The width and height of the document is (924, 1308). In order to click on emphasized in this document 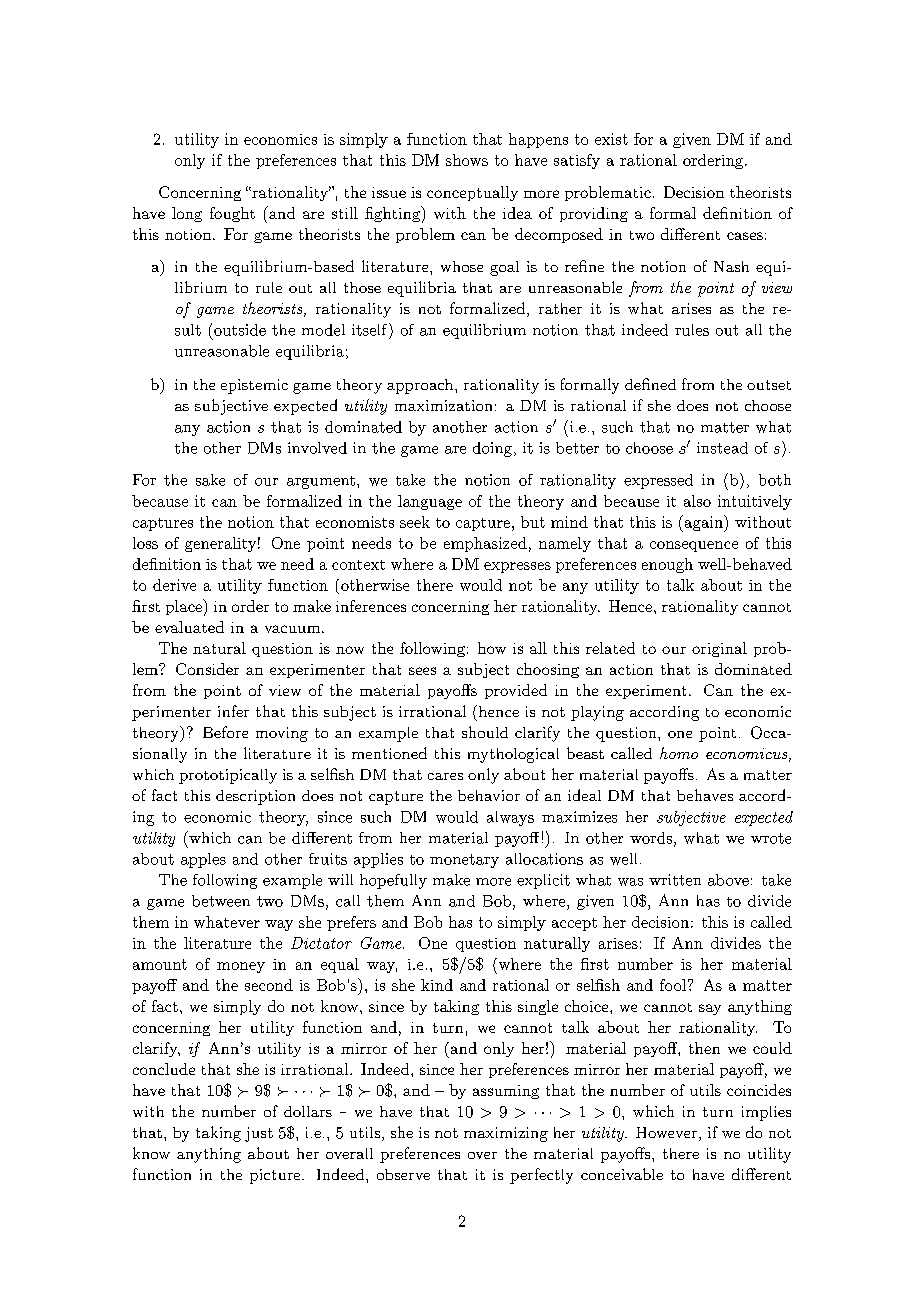, I will do `click(485, 544)`.
